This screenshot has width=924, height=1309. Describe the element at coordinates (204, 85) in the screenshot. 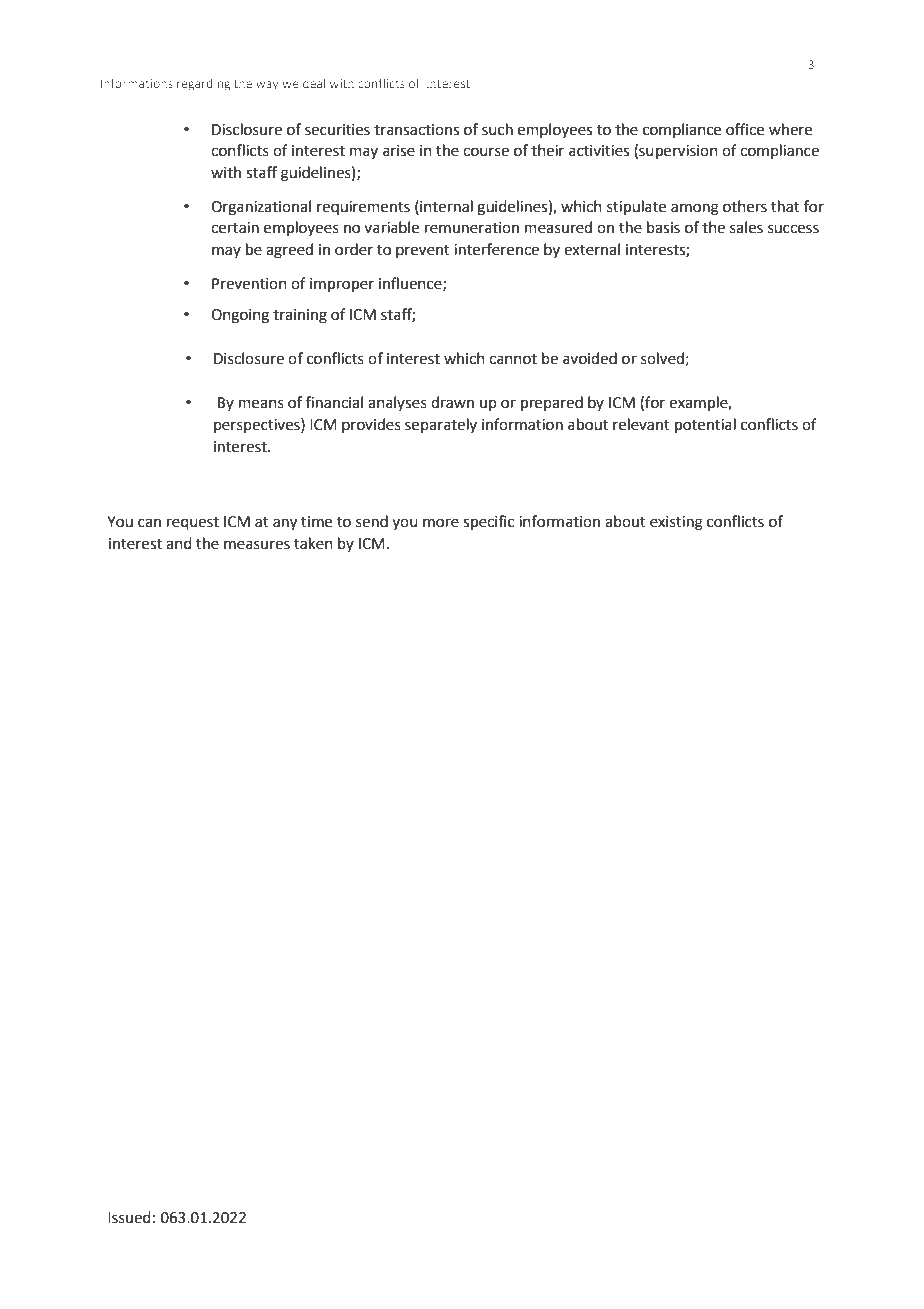

I see `regarding` at that location.
